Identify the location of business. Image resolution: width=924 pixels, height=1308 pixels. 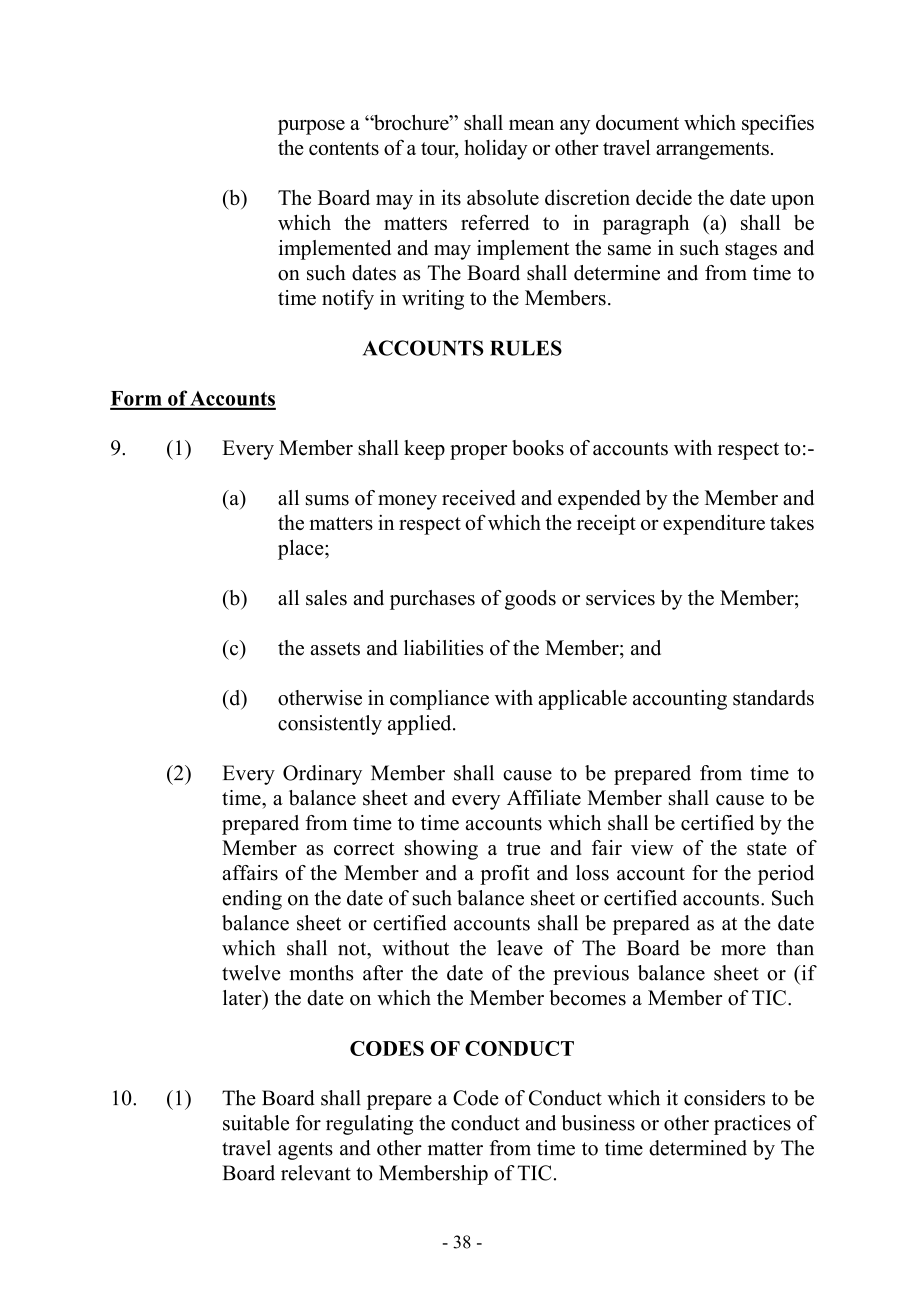
(598, 1123).
